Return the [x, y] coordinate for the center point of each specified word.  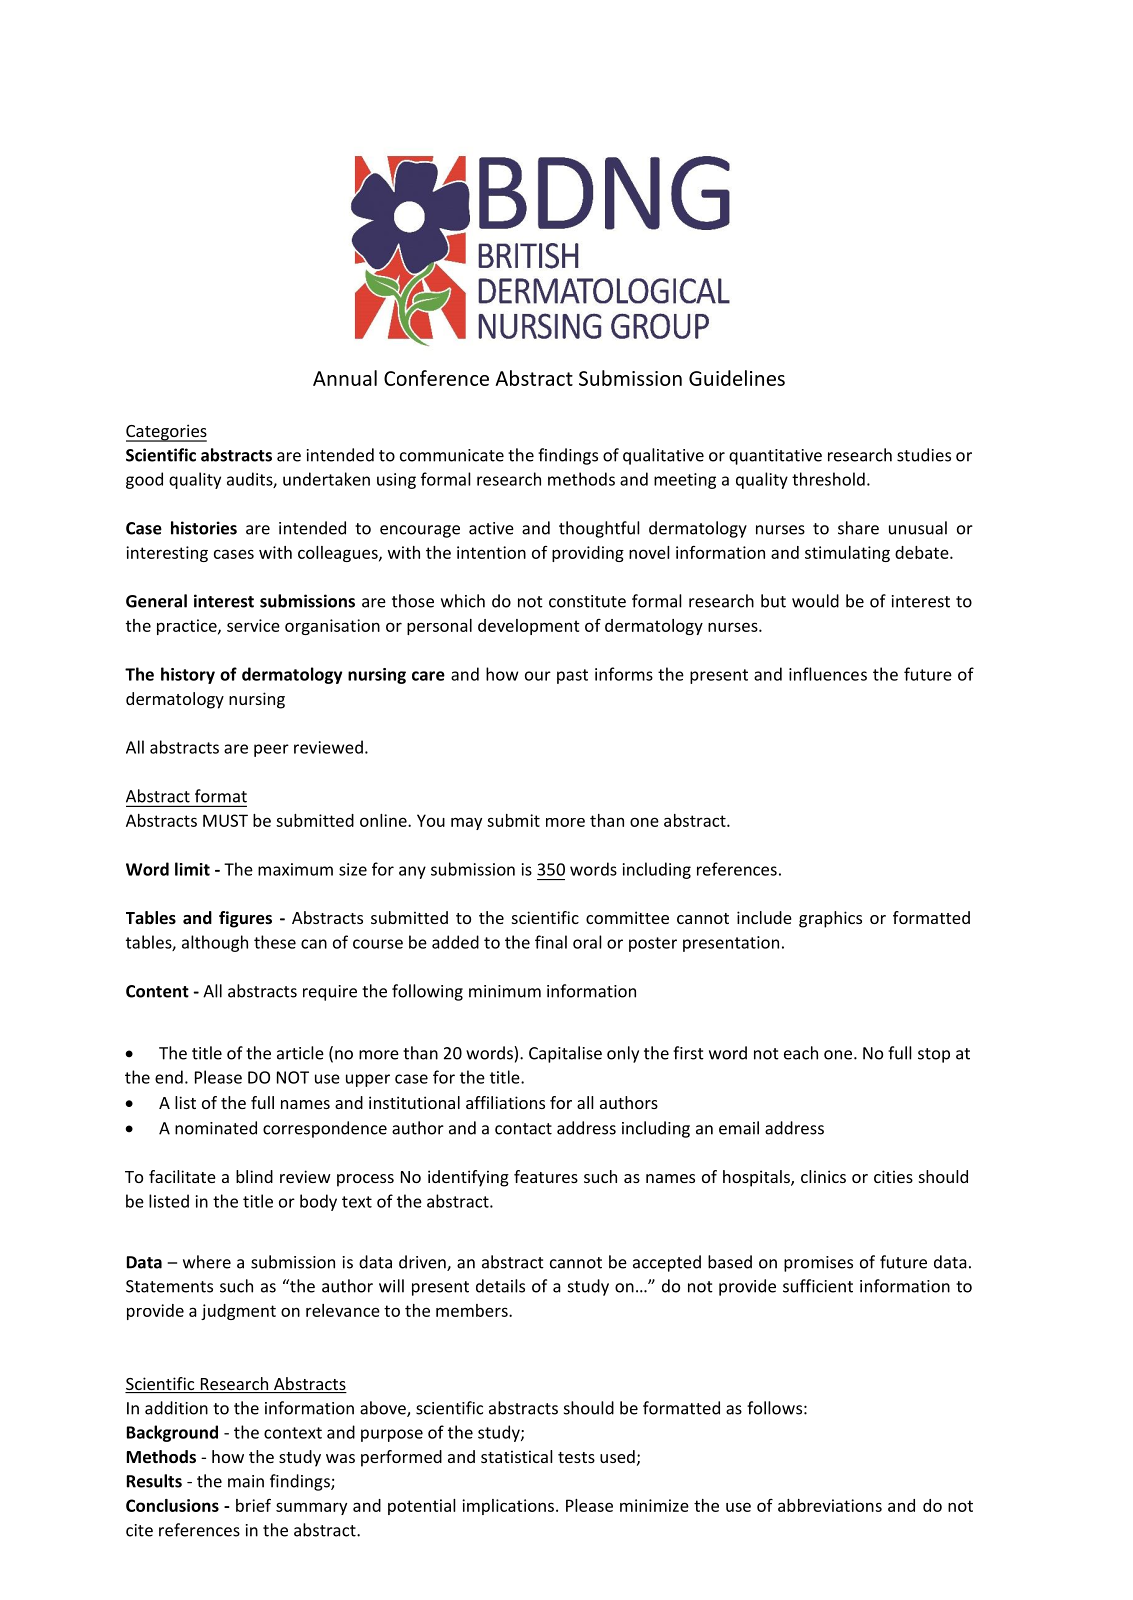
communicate [452, 455]
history [188, 675]
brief [253, 1505]
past [572, 676]
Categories [166, 433]
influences [828, 674]
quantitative [775, 457]
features [546, 1176]
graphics [830, 919]
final [551, 942]
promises [818, 1264]
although [215, 943]
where [207, 1262]
